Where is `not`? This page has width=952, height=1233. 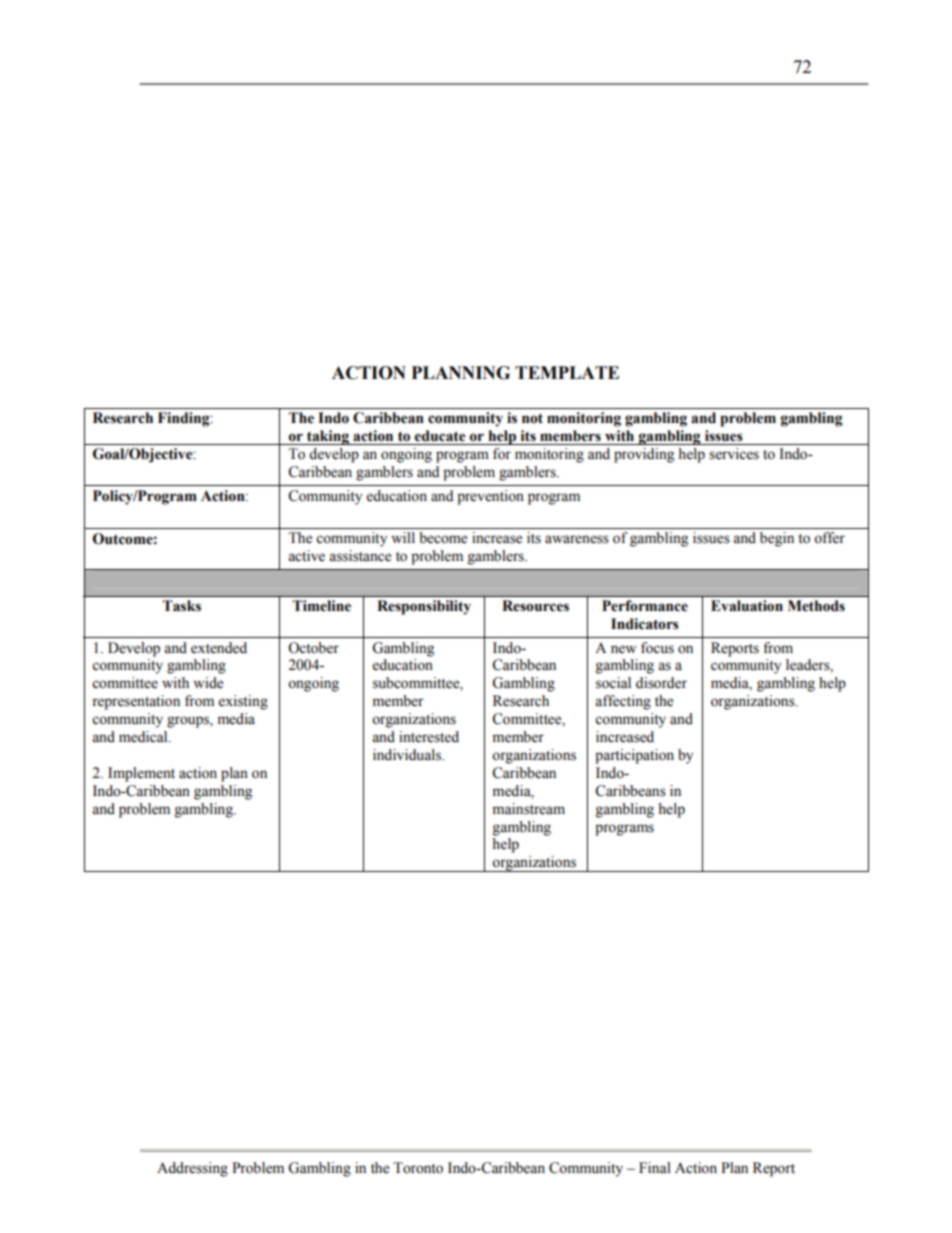 not is located at coordinates (532, 418).
